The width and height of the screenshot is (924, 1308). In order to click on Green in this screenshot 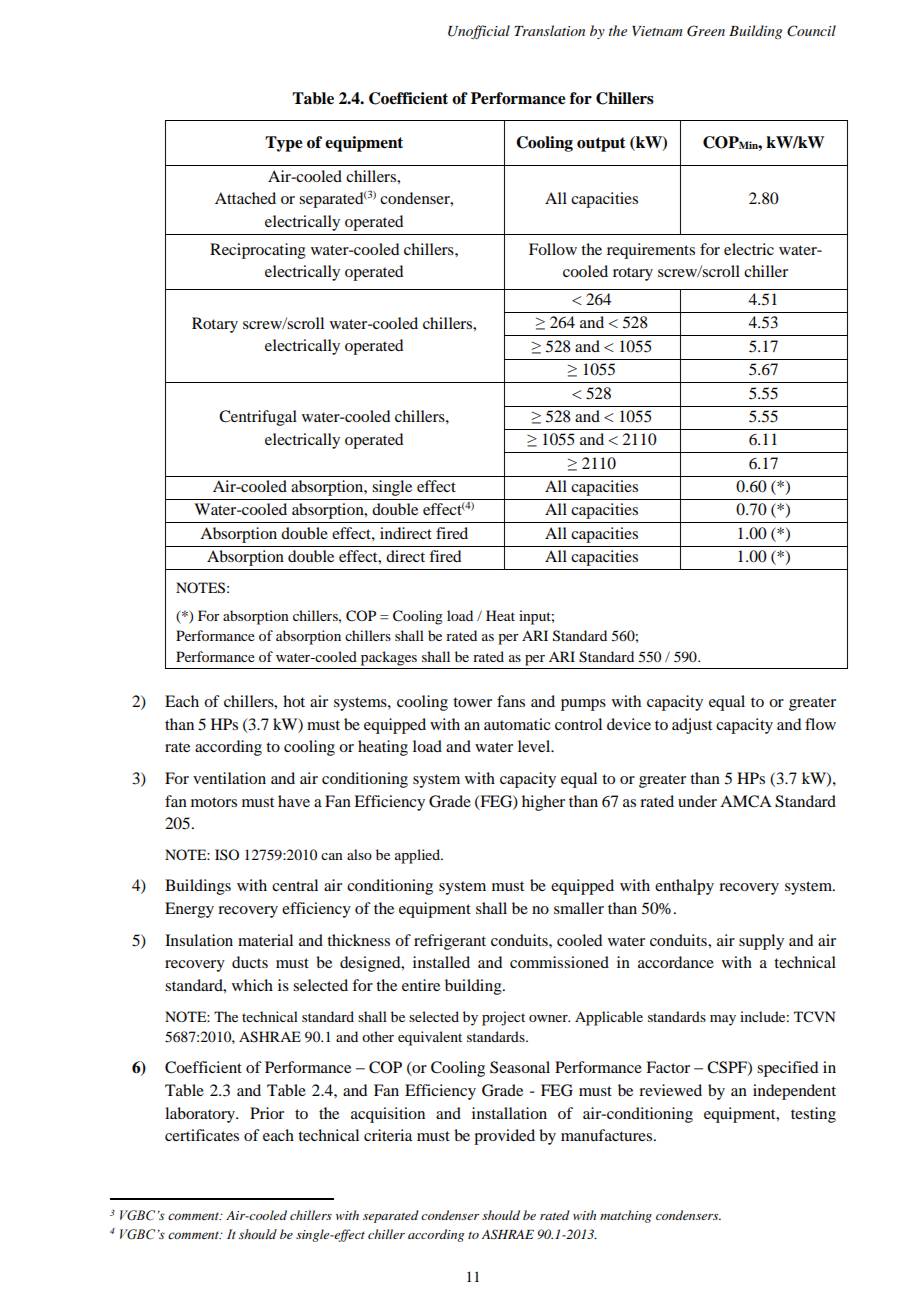, I will do `click(706, 31)`.
